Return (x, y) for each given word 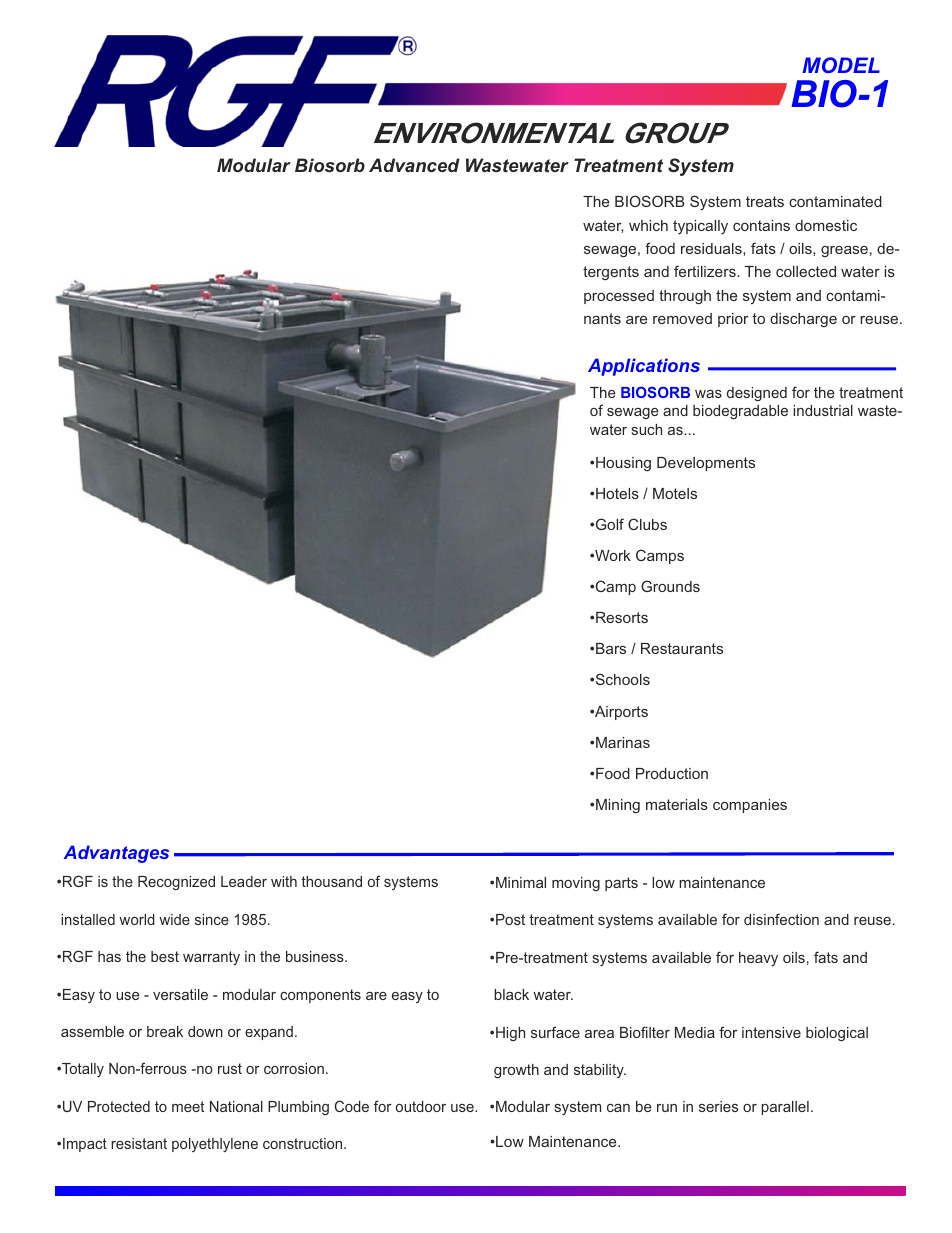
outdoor (421, 1106)
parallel (785, 1108)
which (648, 225)
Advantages (116, 854)
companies (750, 806)
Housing (623, 464)
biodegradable (740, 412)
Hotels (617, 493)
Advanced (414, 165)
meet (188, 1106)
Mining (618, 806)
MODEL (841, 65)
